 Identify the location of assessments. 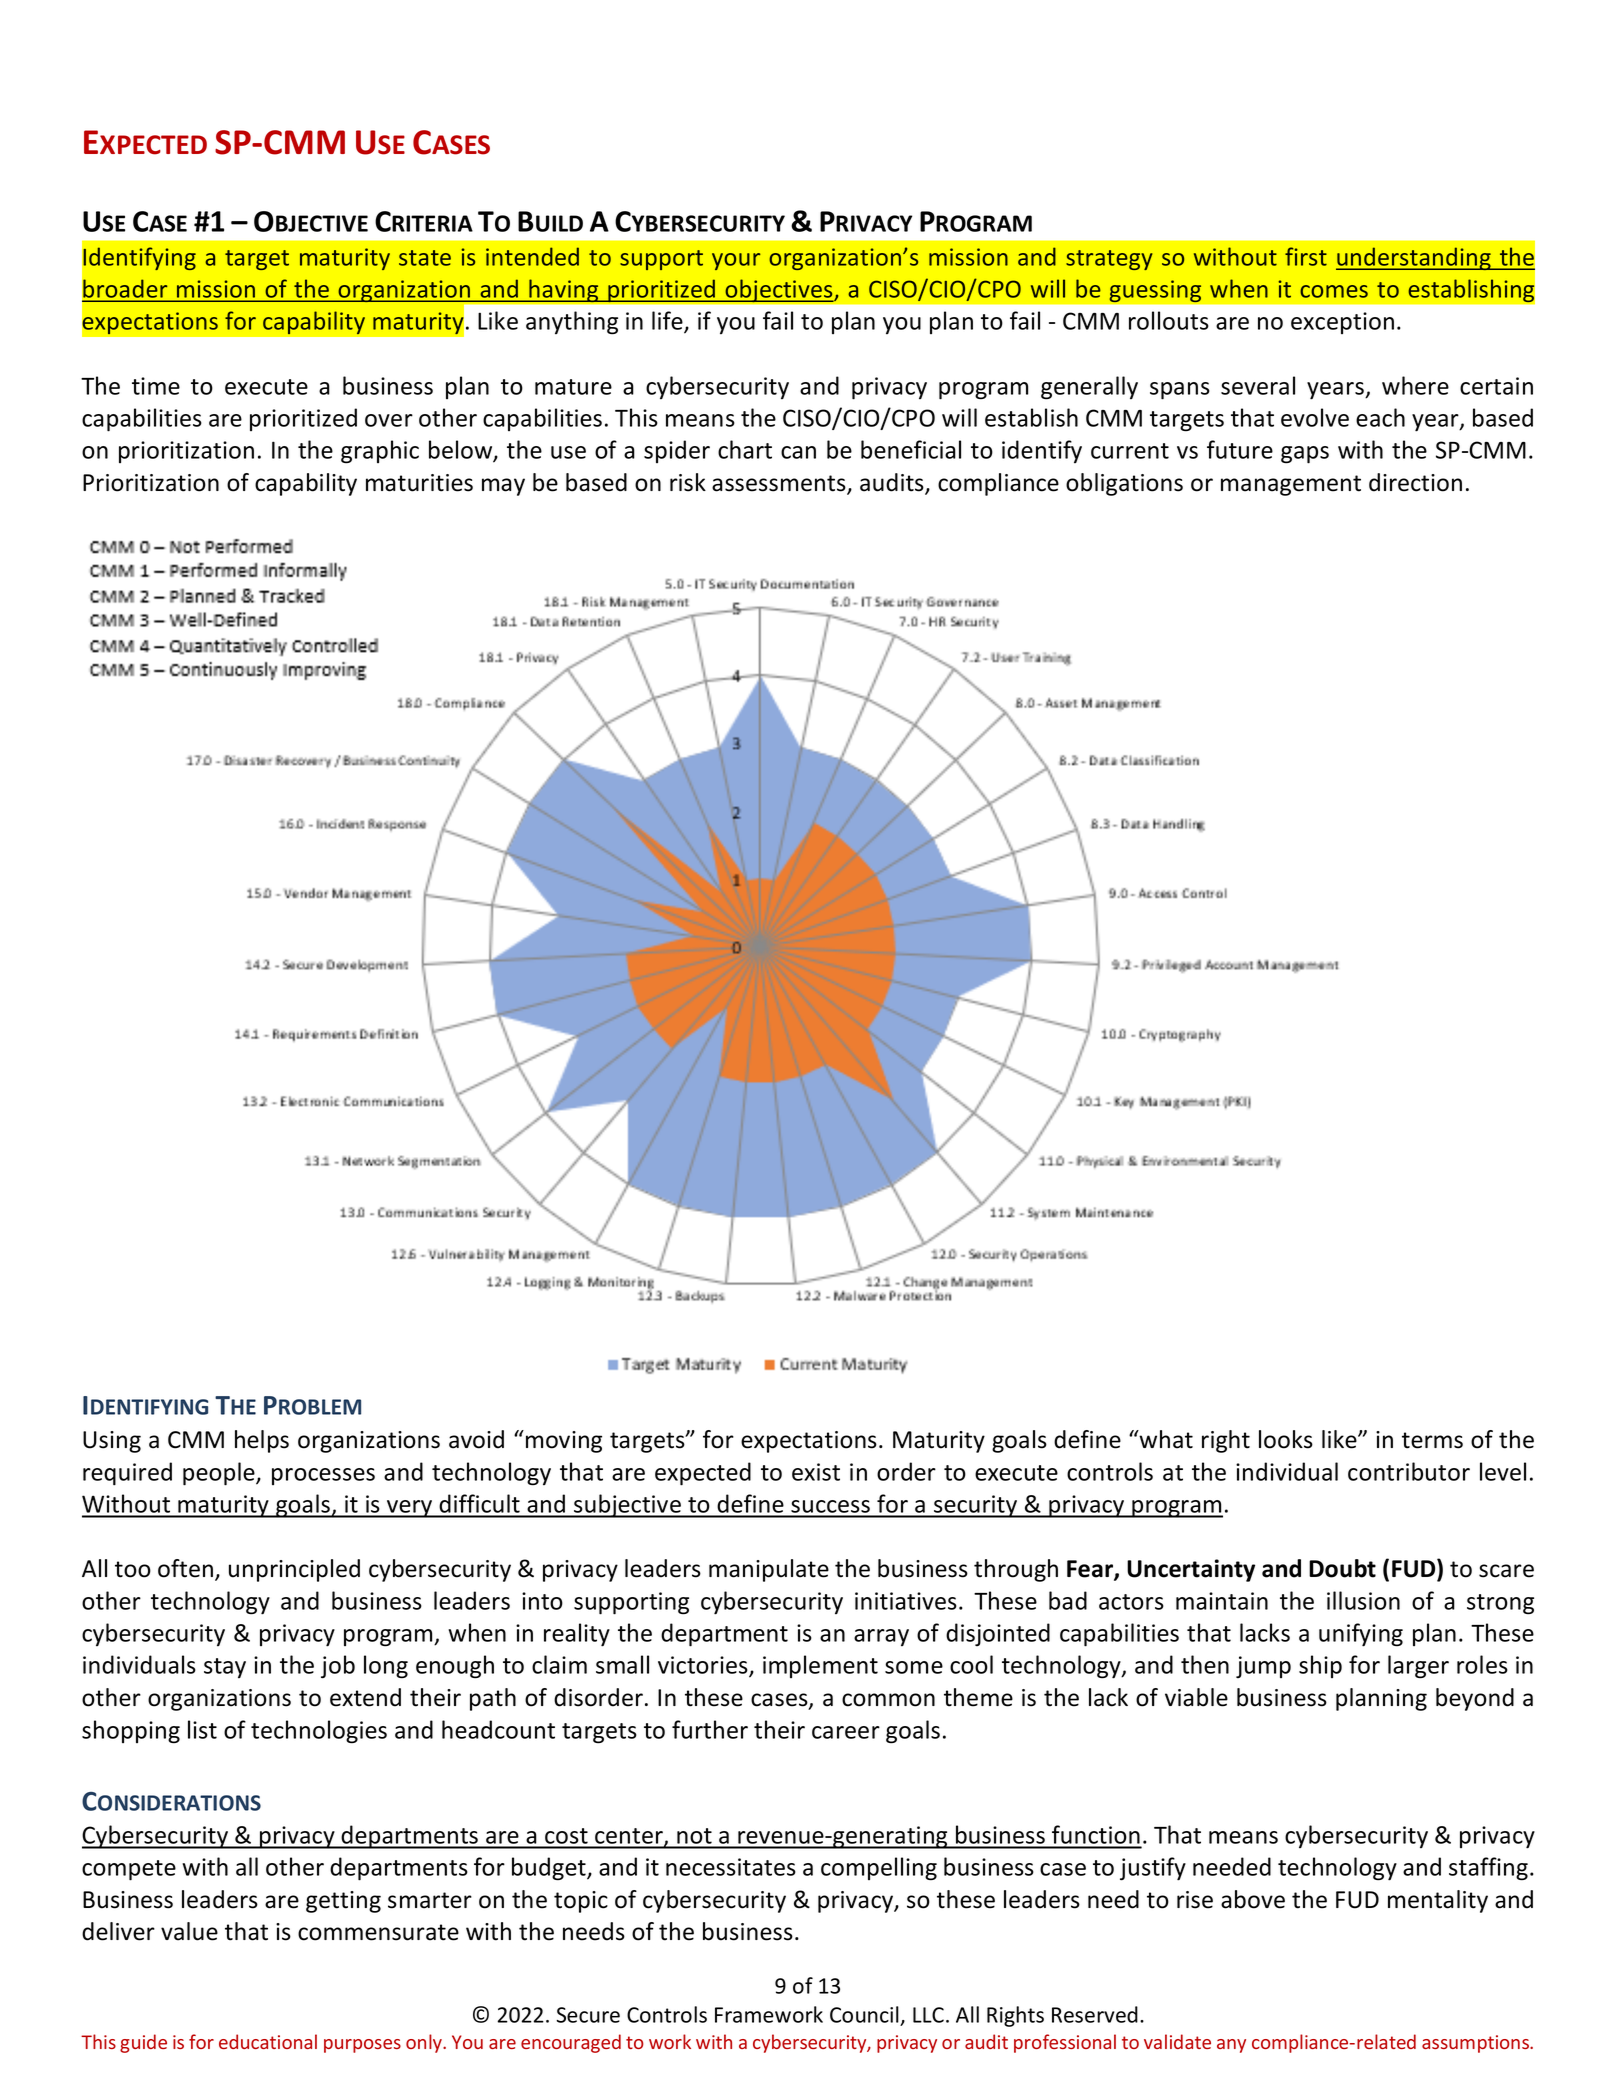
(780, 484).
